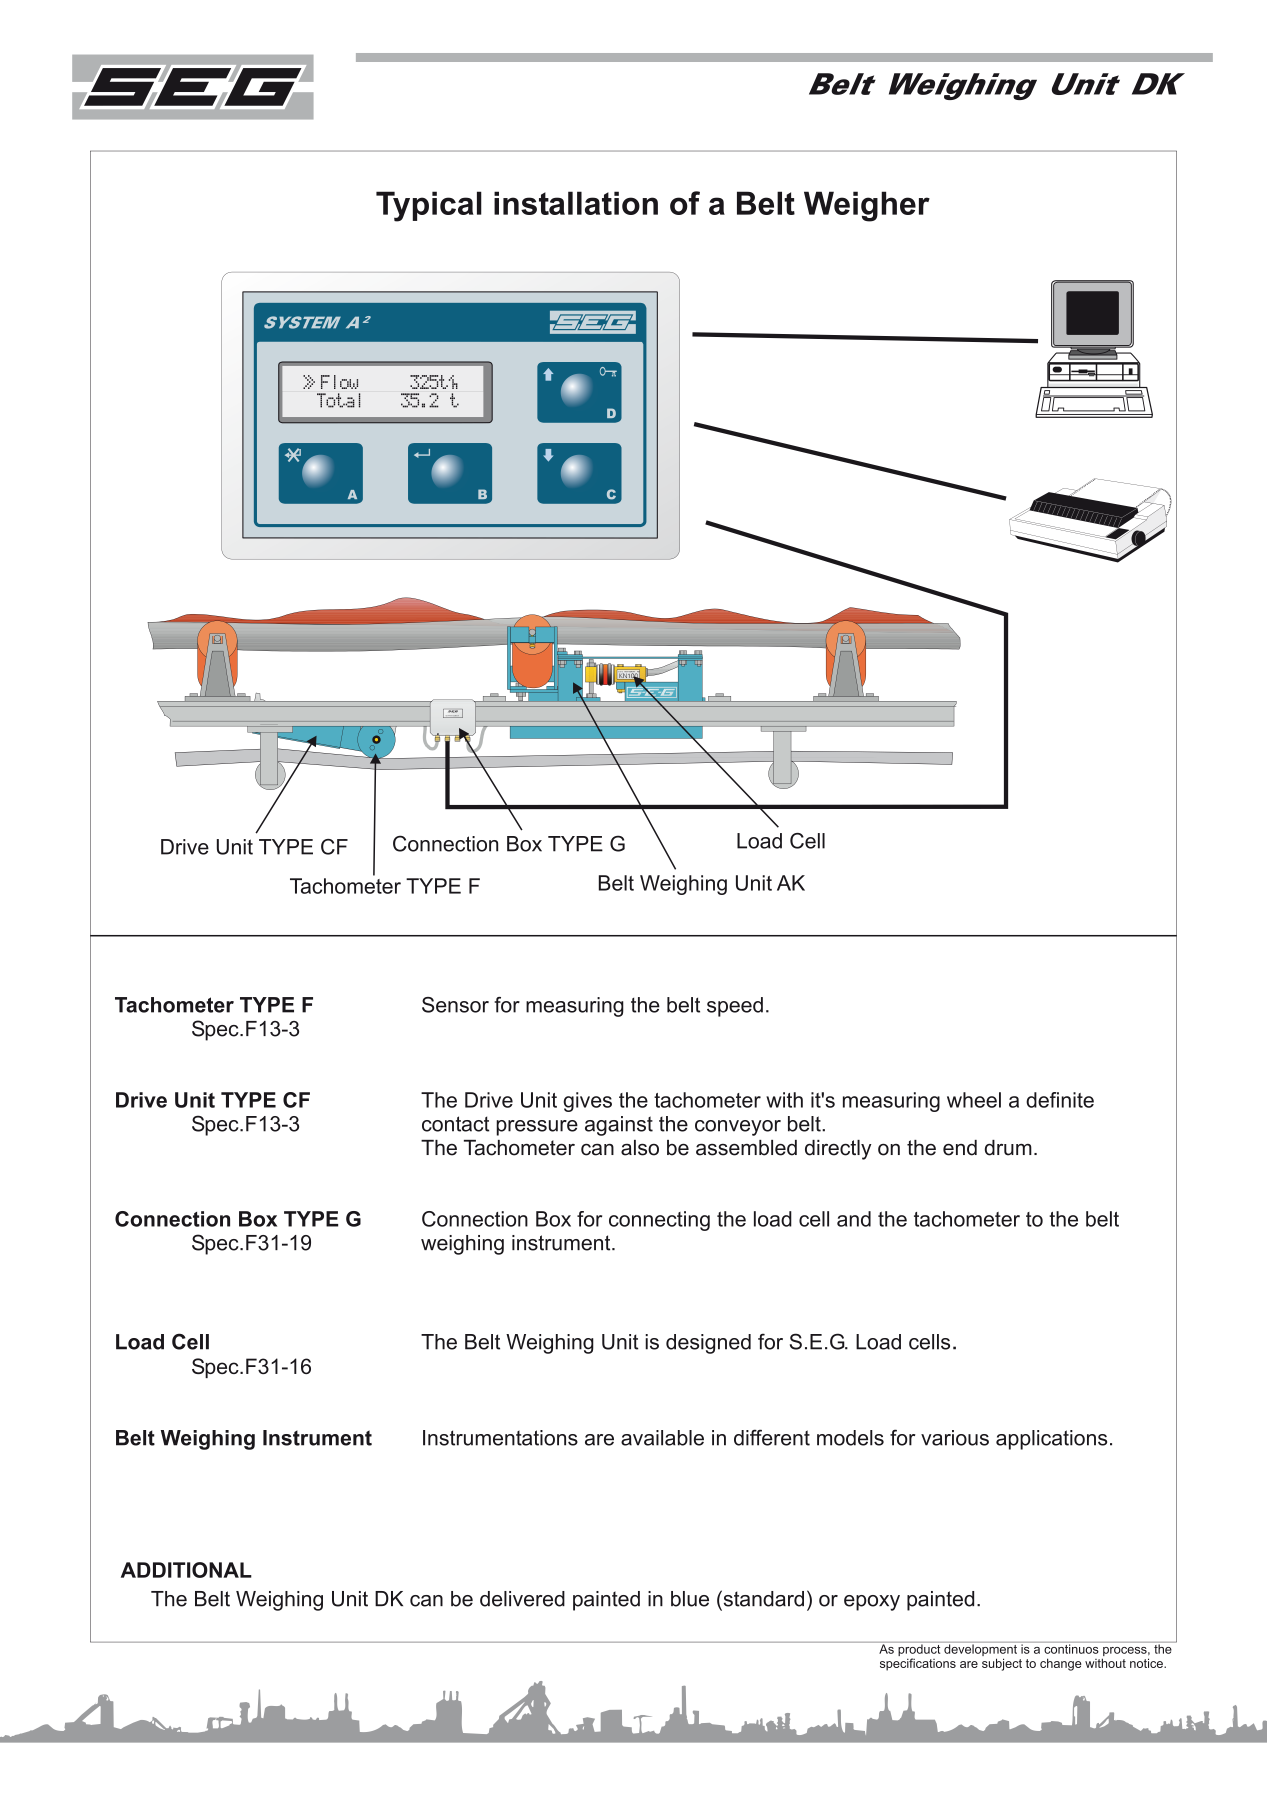  Describe the element at coordinates (576, 203) in the page. I see `installation` at that location.
